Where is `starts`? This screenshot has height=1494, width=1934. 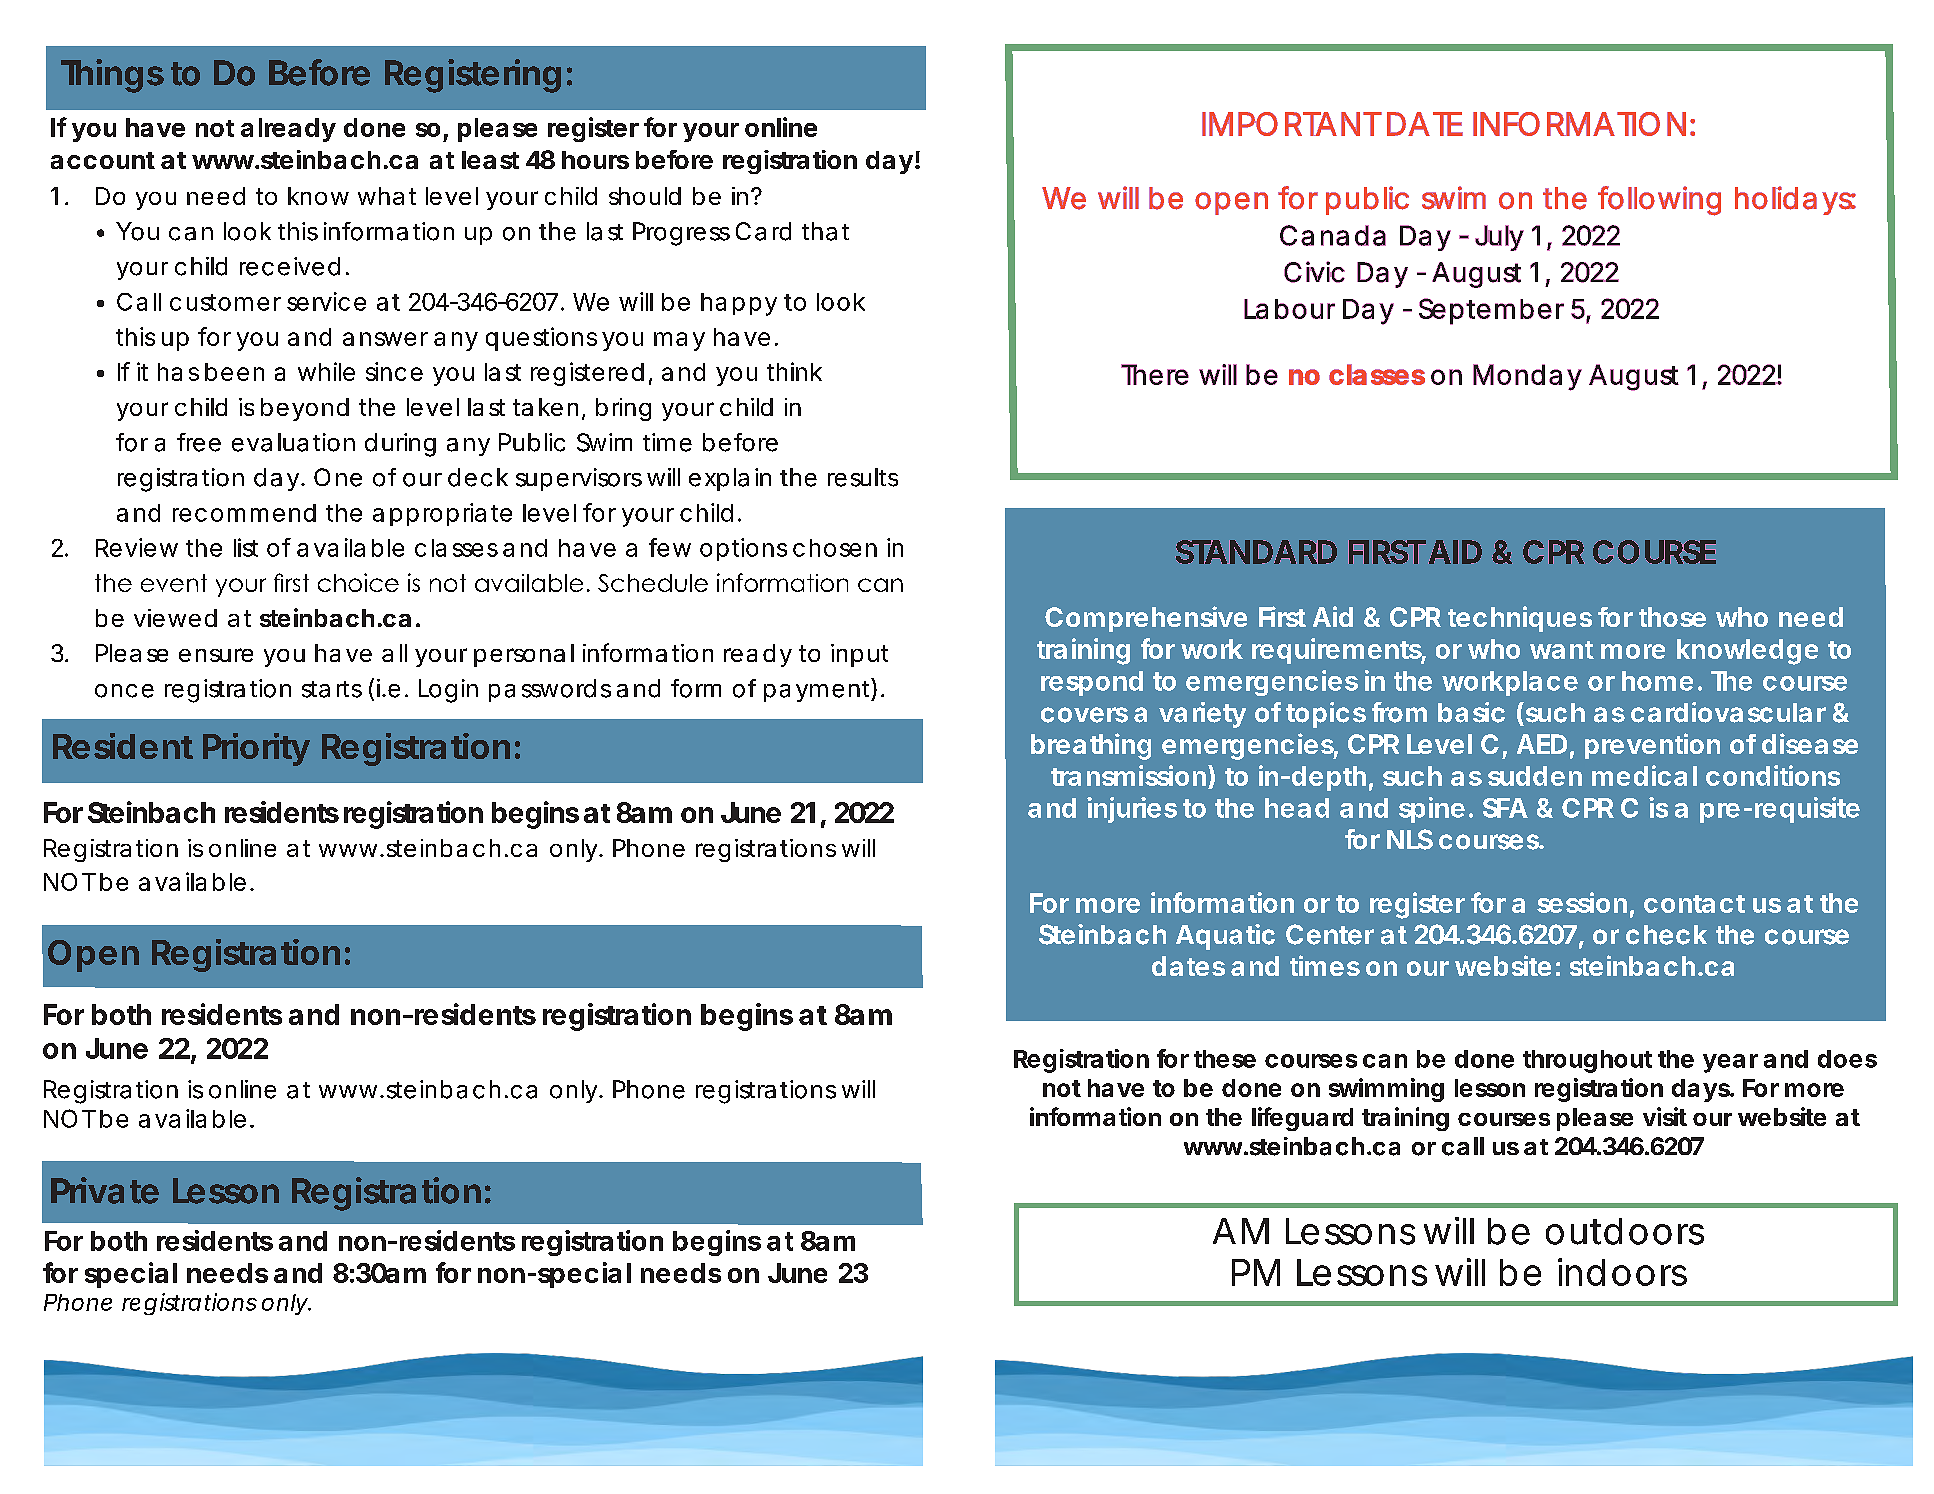
starts is located at coordinates (332, 689).
